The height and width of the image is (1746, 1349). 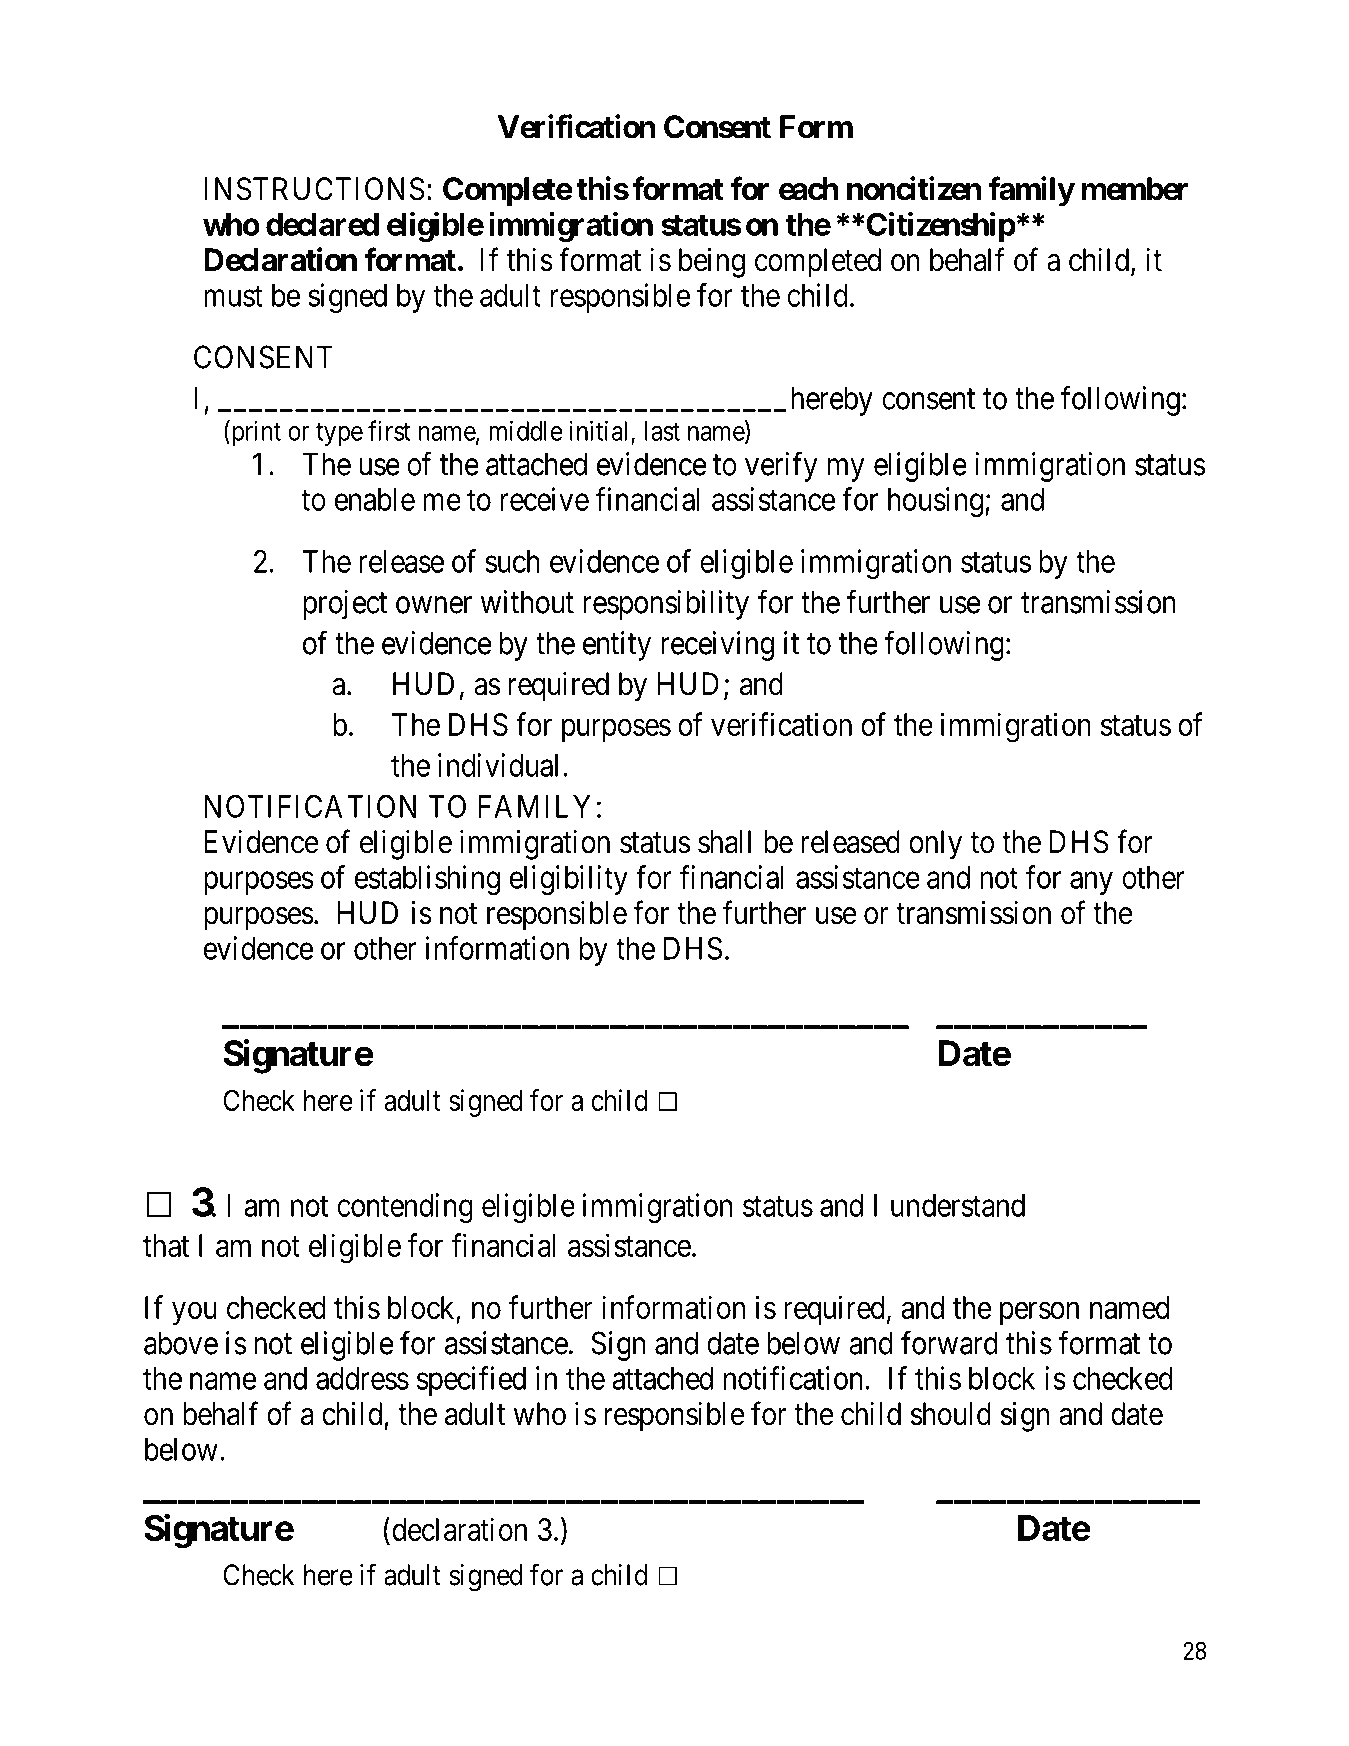 What do you see at coordinates (322, 224) in the image?
I see `declared` at bounding box center [322, 224].
